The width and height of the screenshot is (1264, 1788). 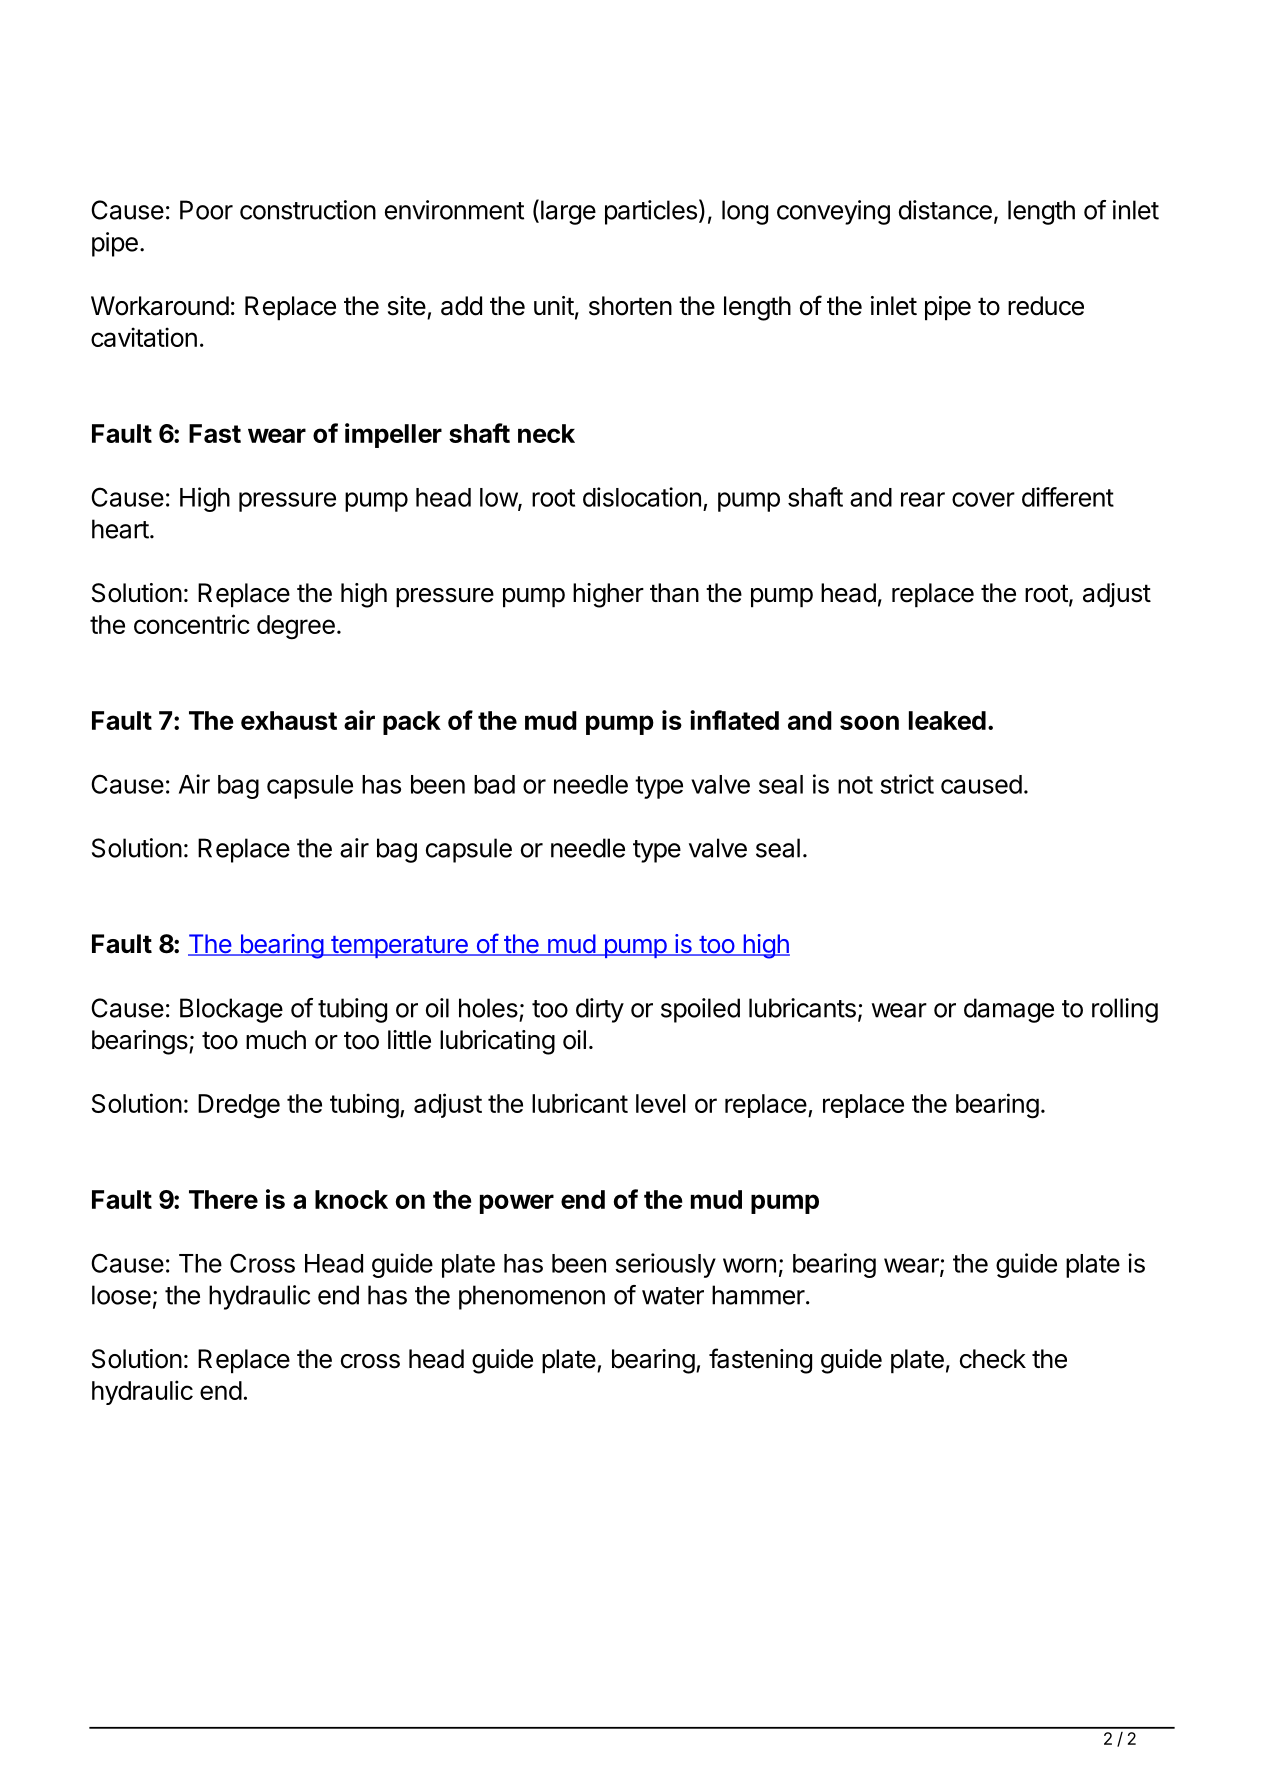 I want to click on loose, so click(x=121, y=1295).
